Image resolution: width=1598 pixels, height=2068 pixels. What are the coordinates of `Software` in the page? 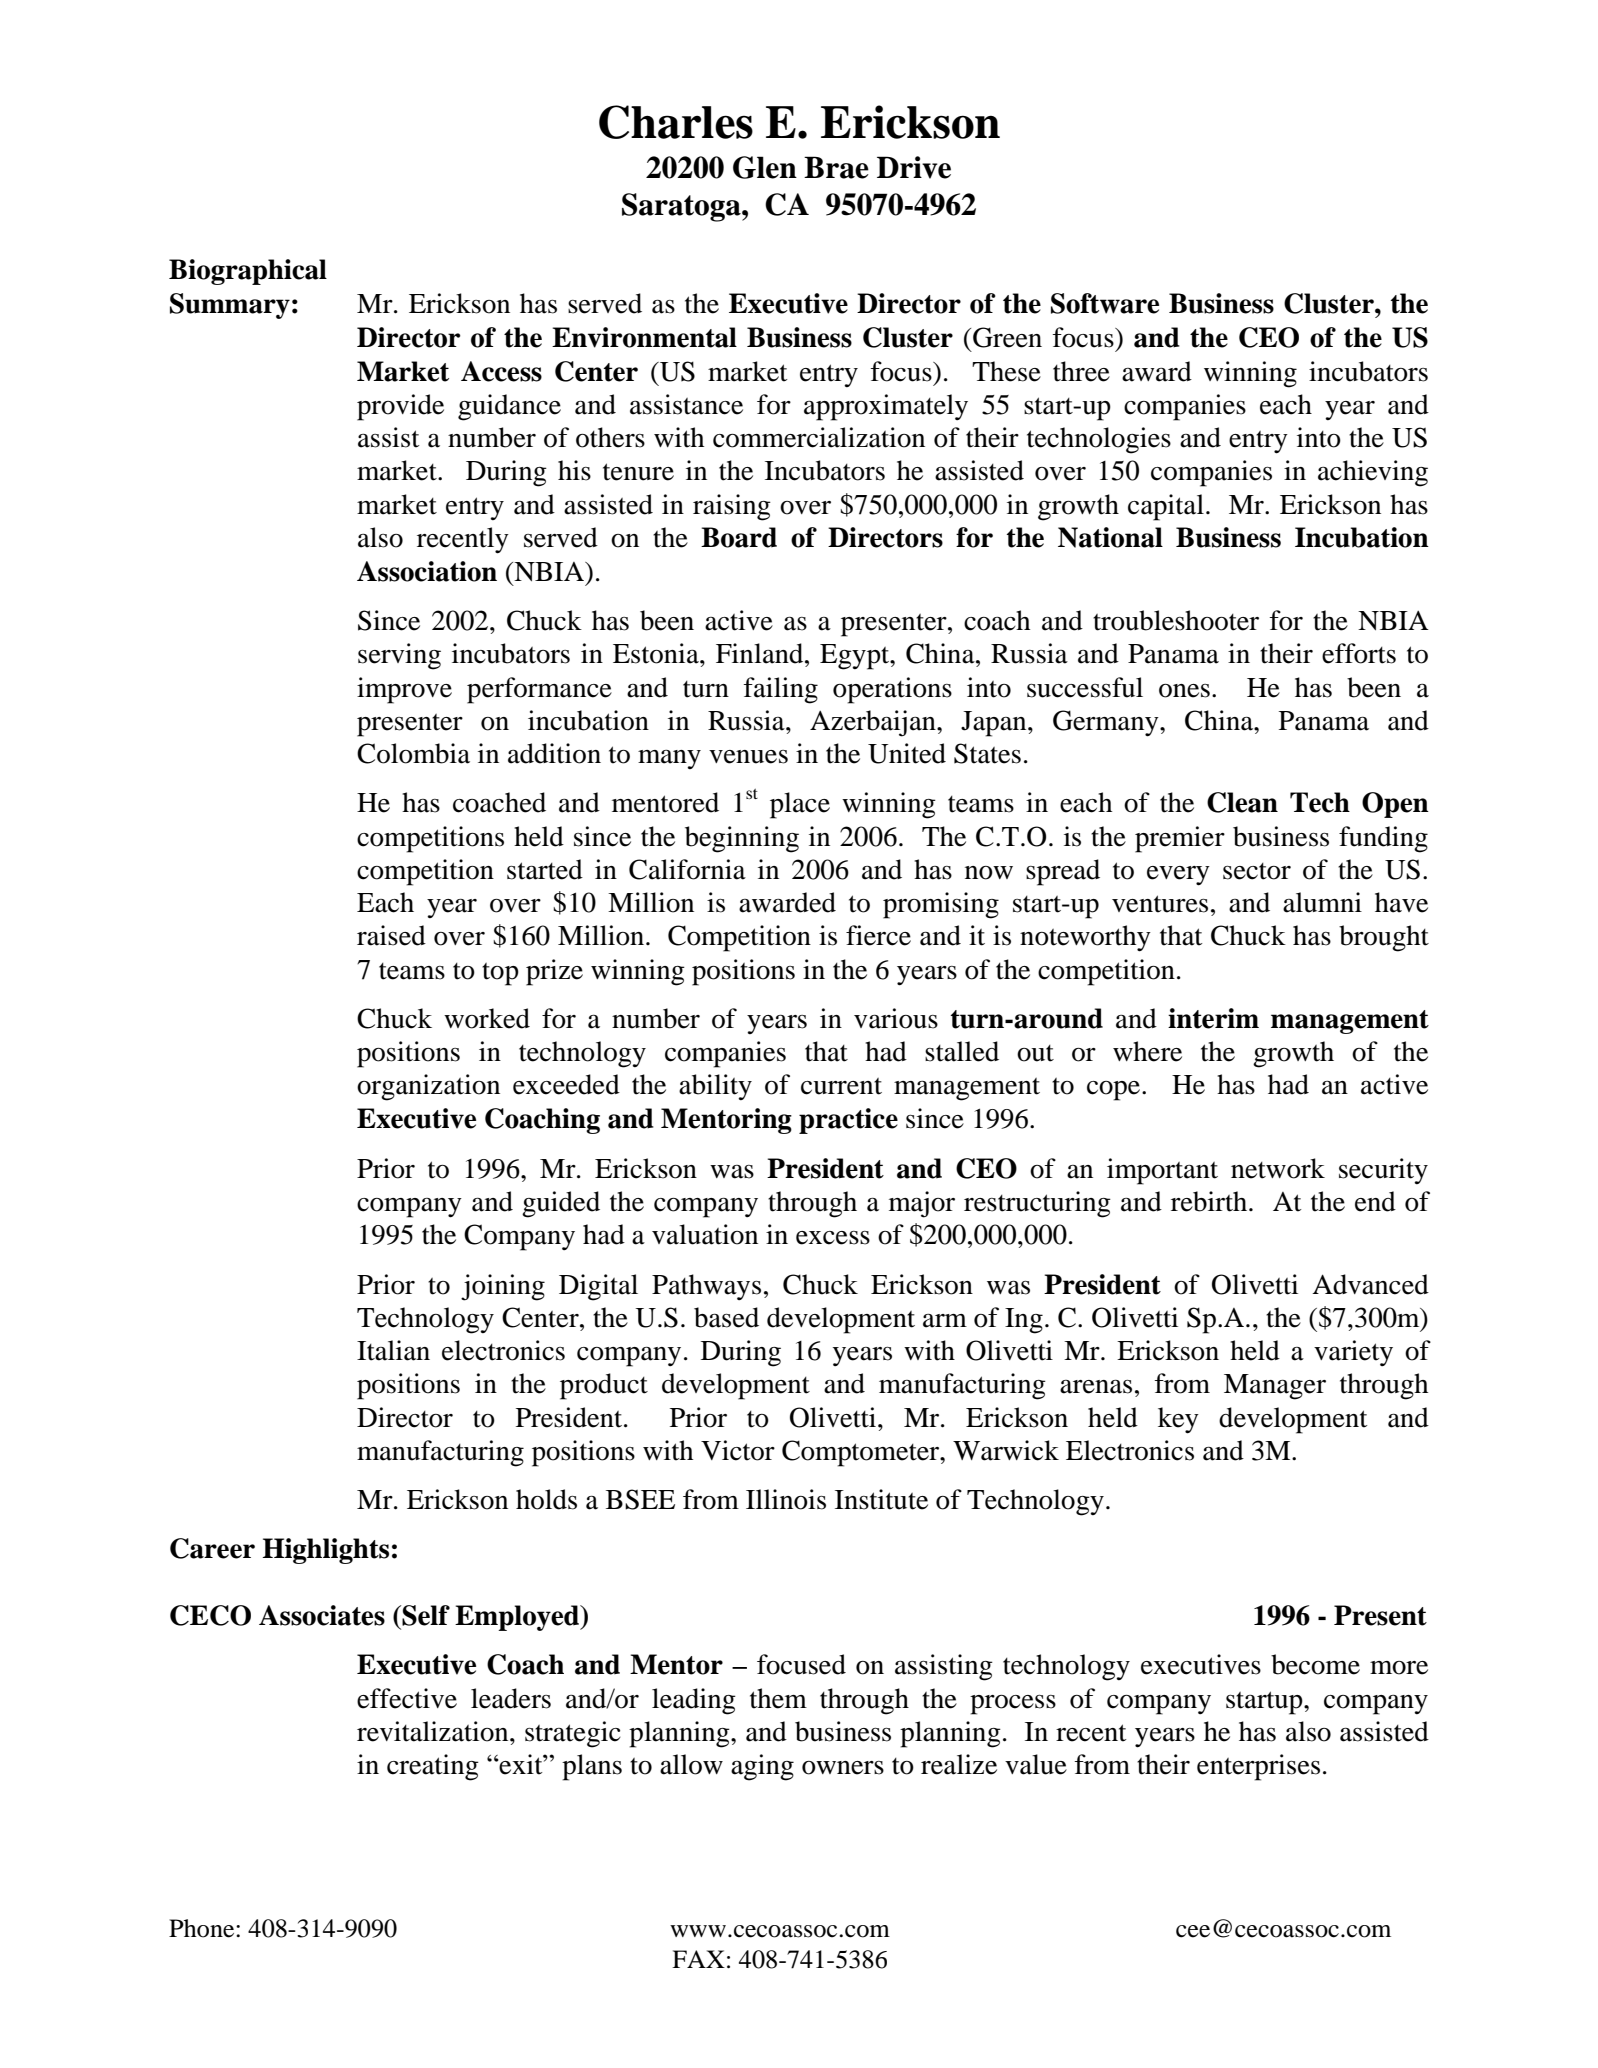 It's located at (1105, 303).
